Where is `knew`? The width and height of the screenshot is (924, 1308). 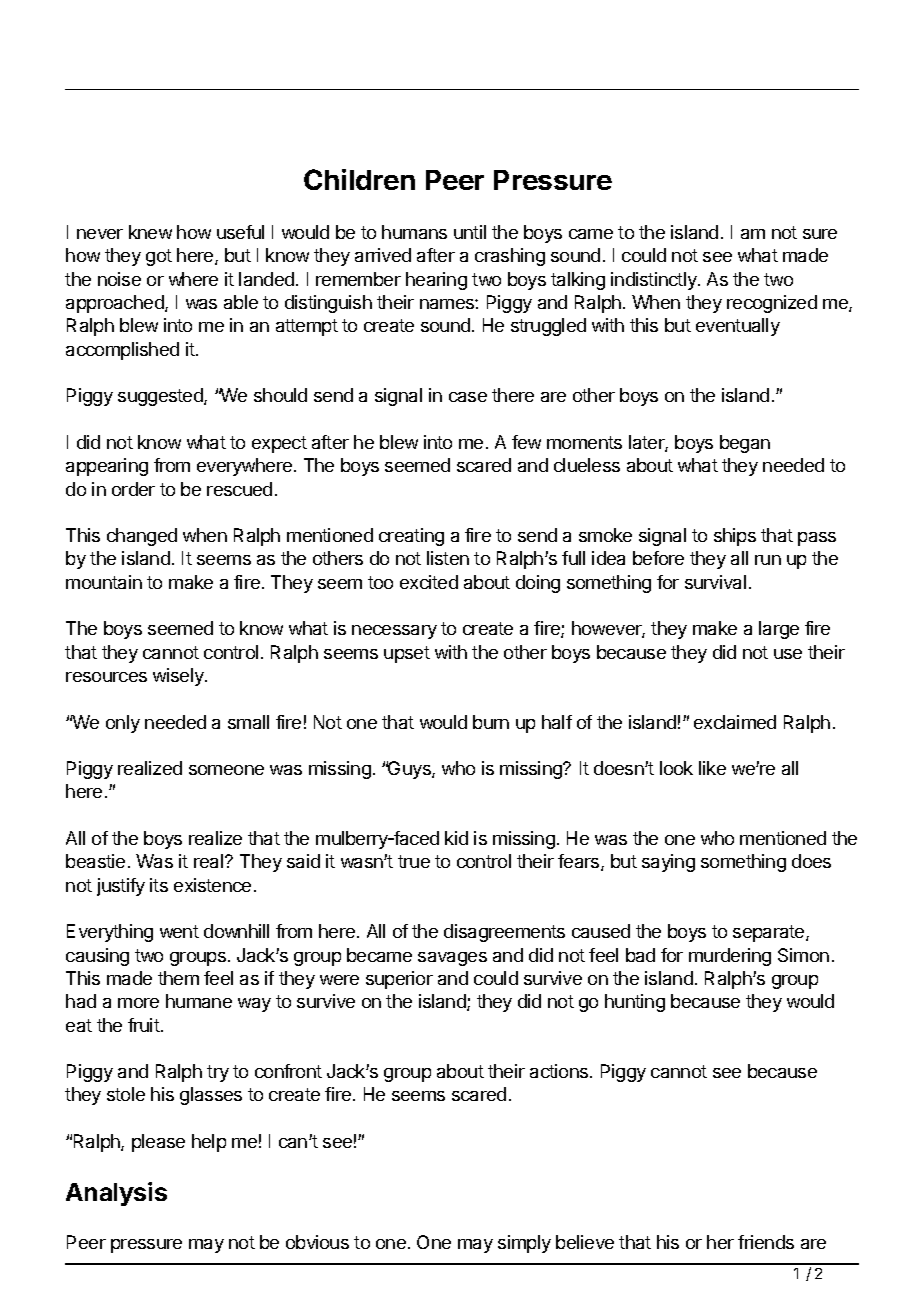 knew is located at coordinates (150, 232).
